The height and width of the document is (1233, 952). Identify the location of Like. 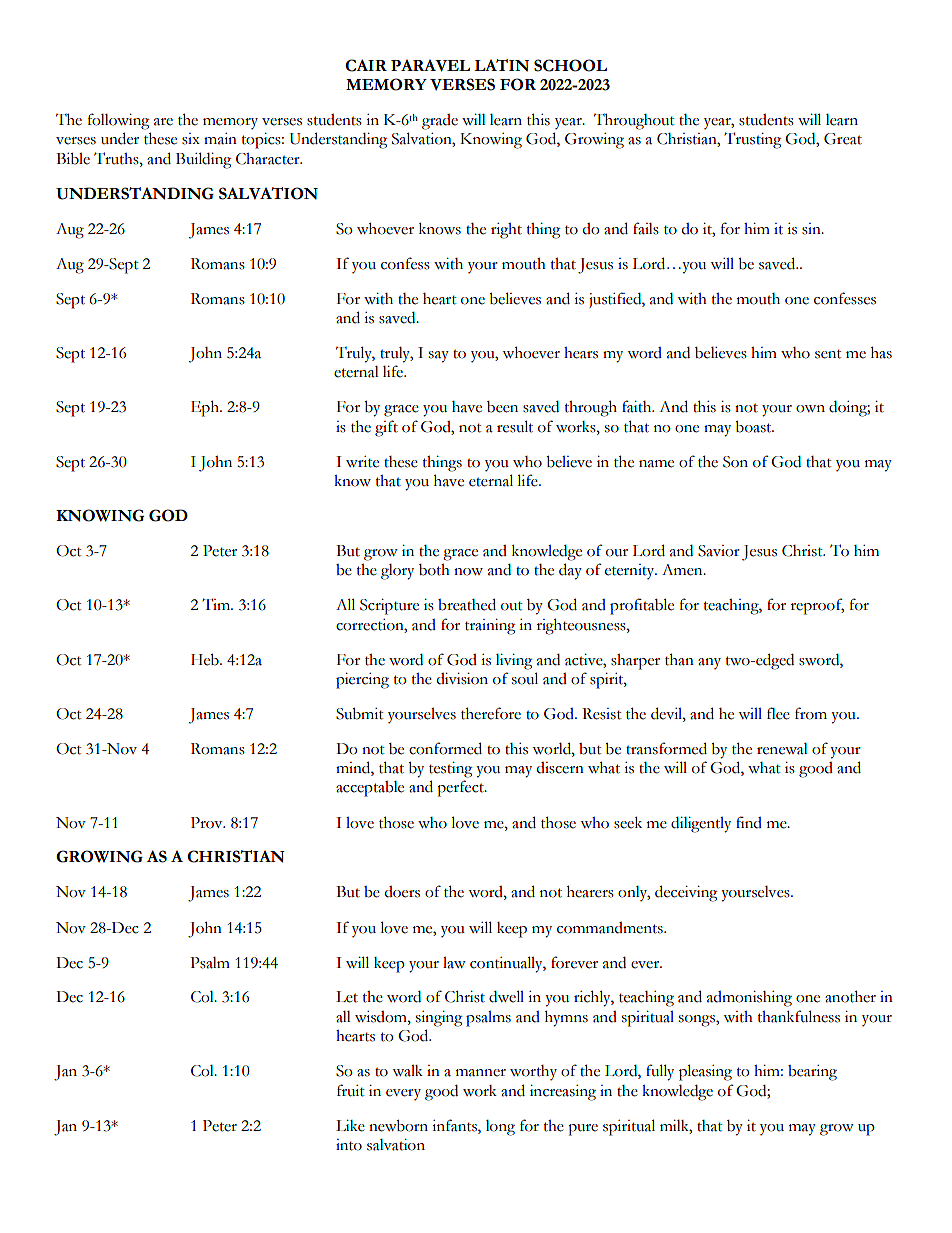
(350, 1126).
